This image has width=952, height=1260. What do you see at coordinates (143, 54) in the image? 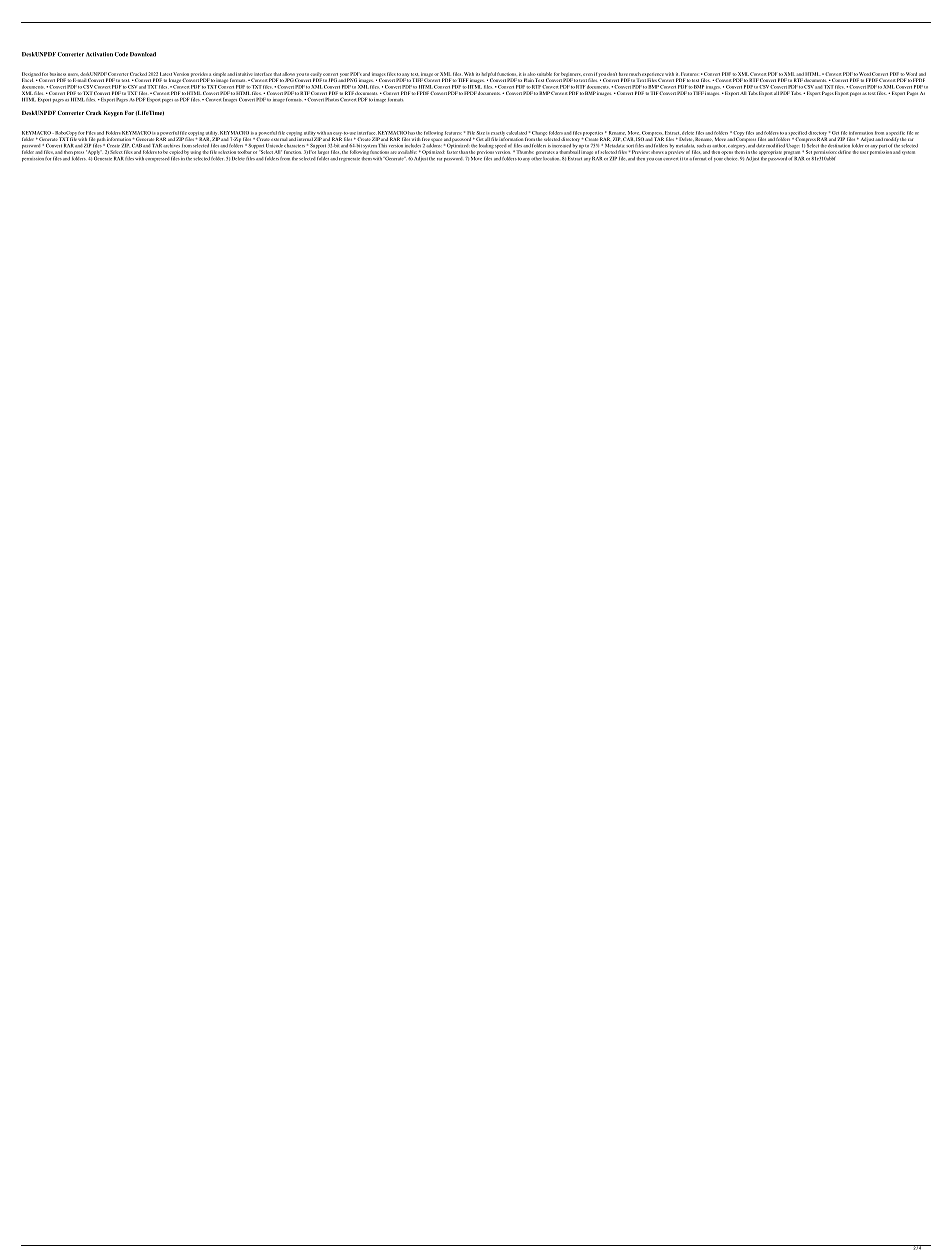
I see `Download` at bounding box center [143, 54].
